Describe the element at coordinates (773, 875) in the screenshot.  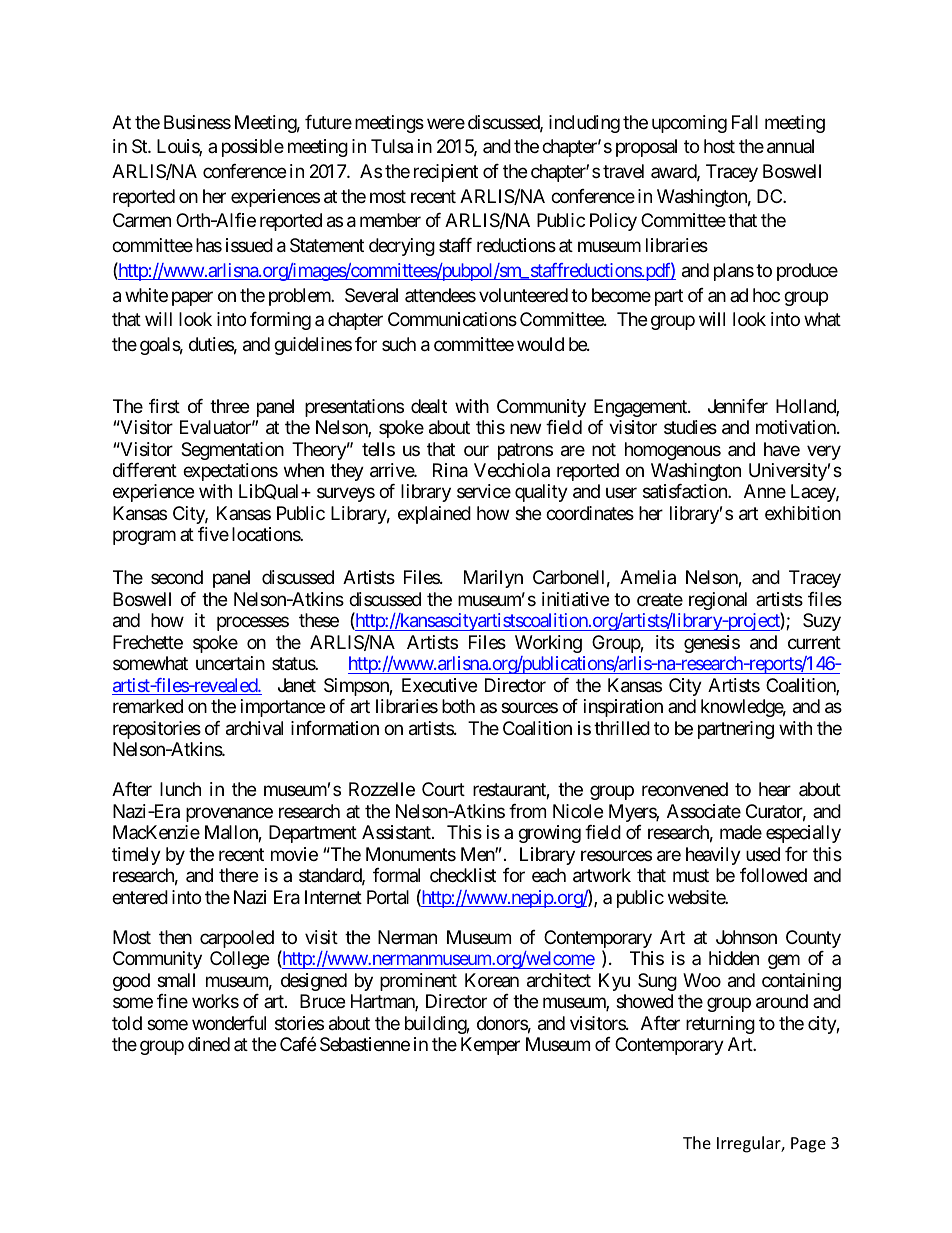
I see `followed` at that location.
